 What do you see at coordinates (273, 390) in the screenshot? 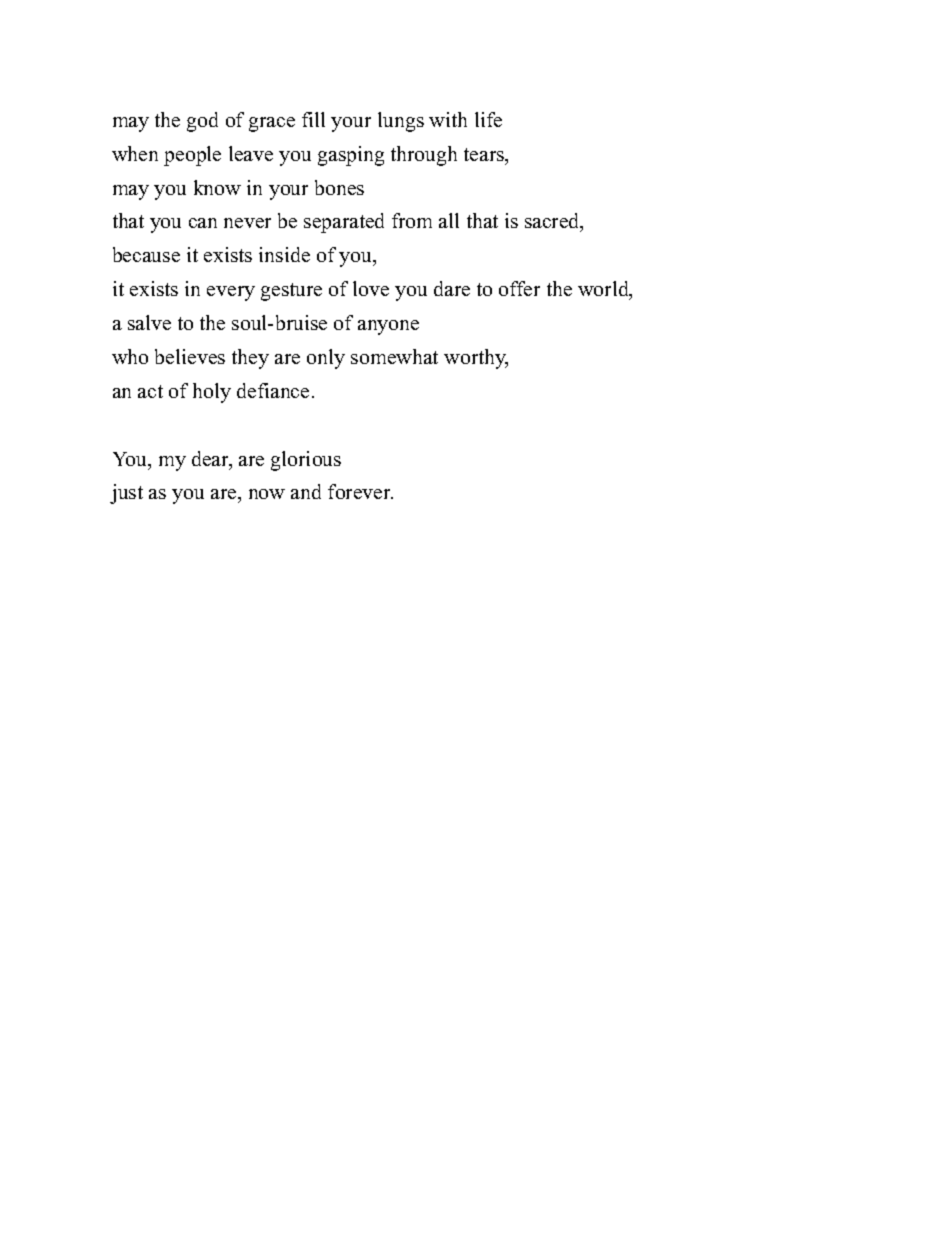
I see `defiance` at bounding box center [273, 390].
